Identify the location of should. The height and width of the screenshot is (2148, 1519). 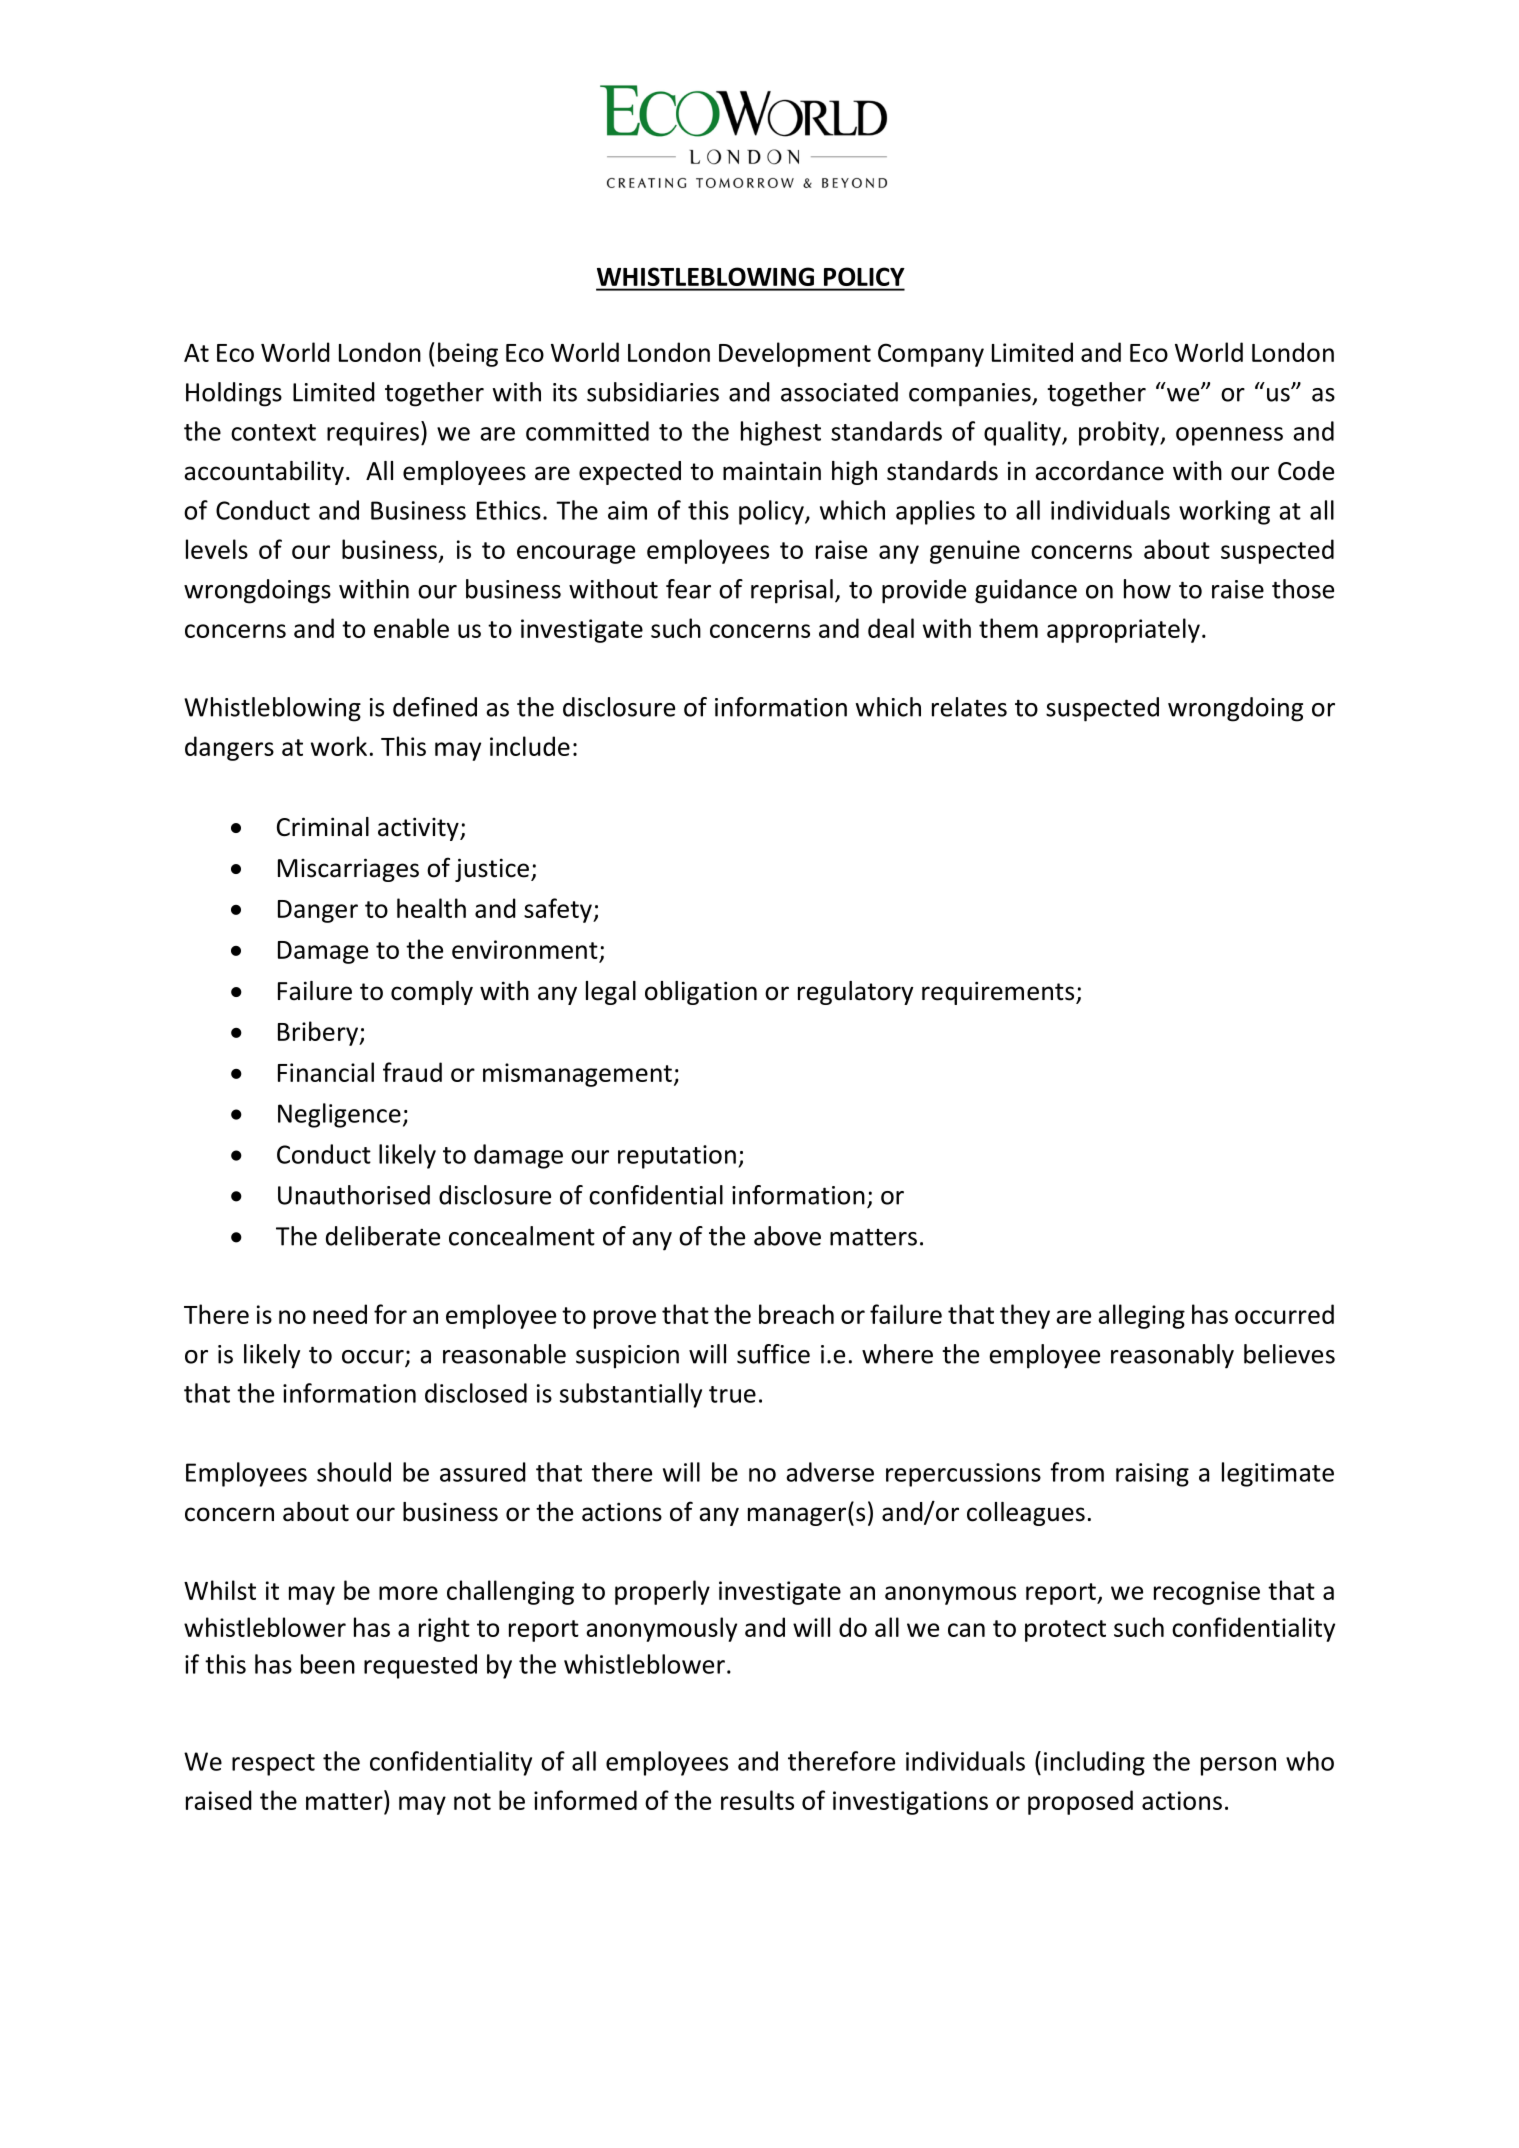
(354, 1472).
